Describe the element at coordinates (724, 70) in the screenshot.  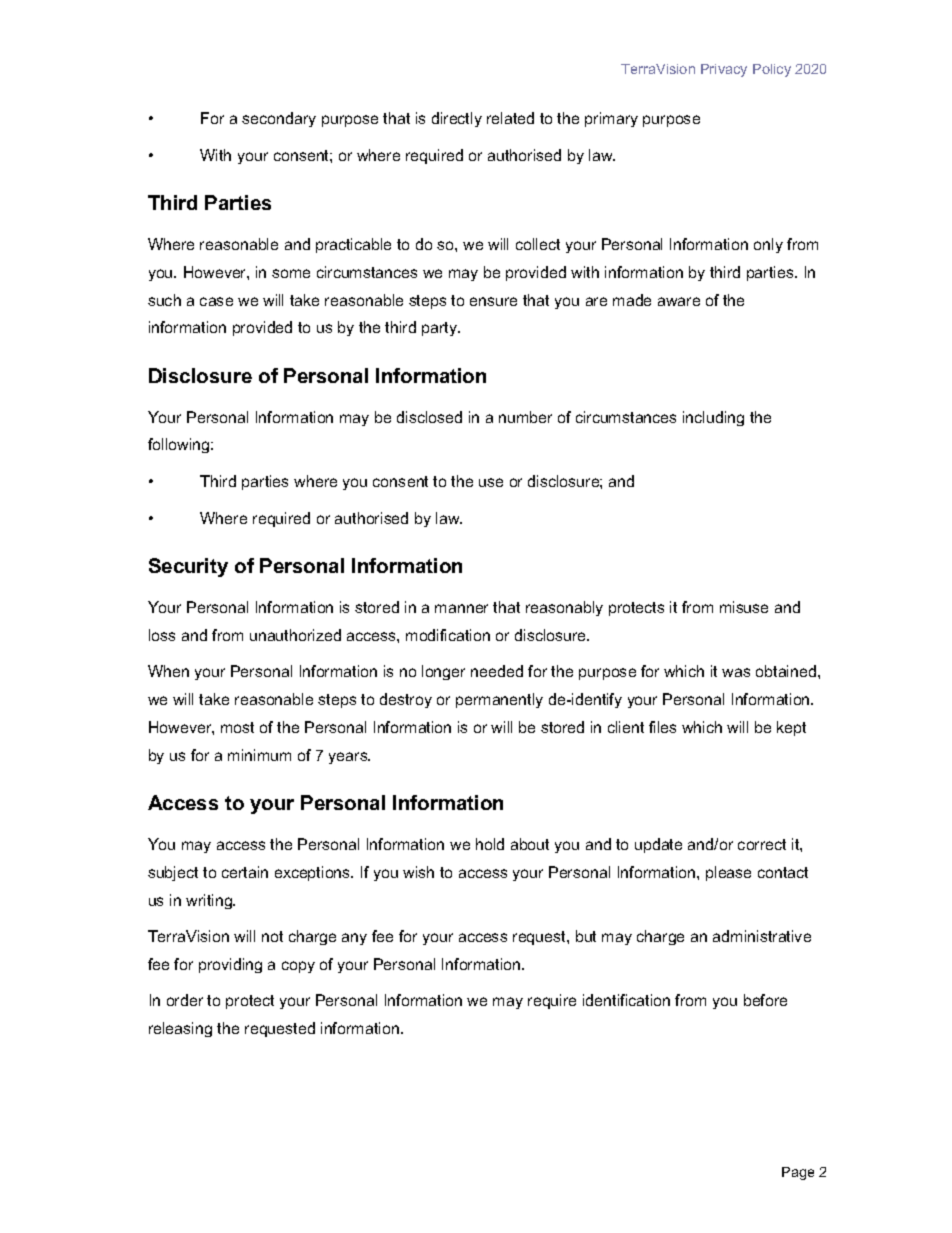
I see `Privacy` at that location.
